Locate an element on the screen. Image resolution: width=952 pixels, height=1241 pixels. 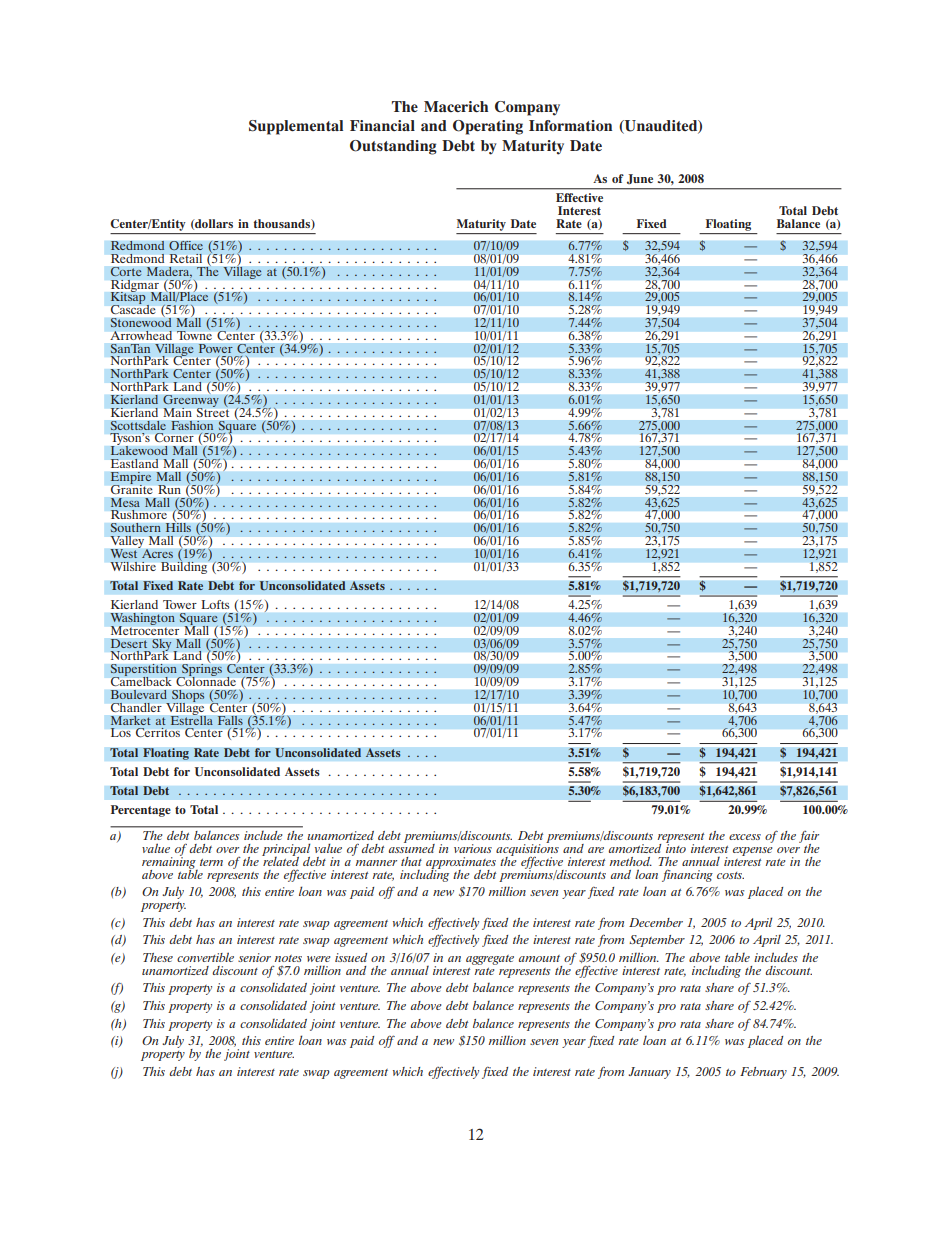
convertible is located at coordinates (205, 957).
